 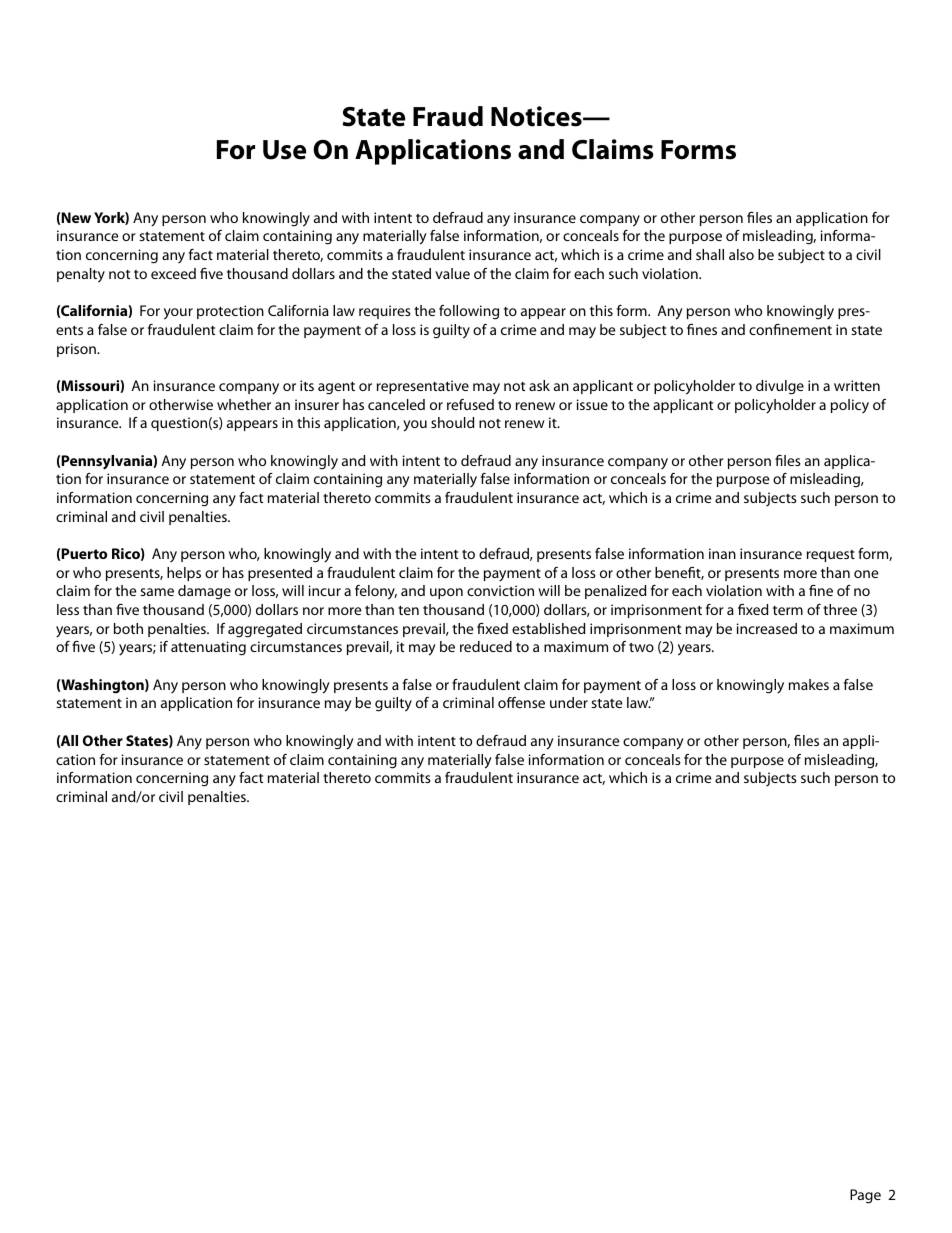 What do you see at coordinates (741, 254) in the image?
I see `also` at bounding box center [741, 254].
